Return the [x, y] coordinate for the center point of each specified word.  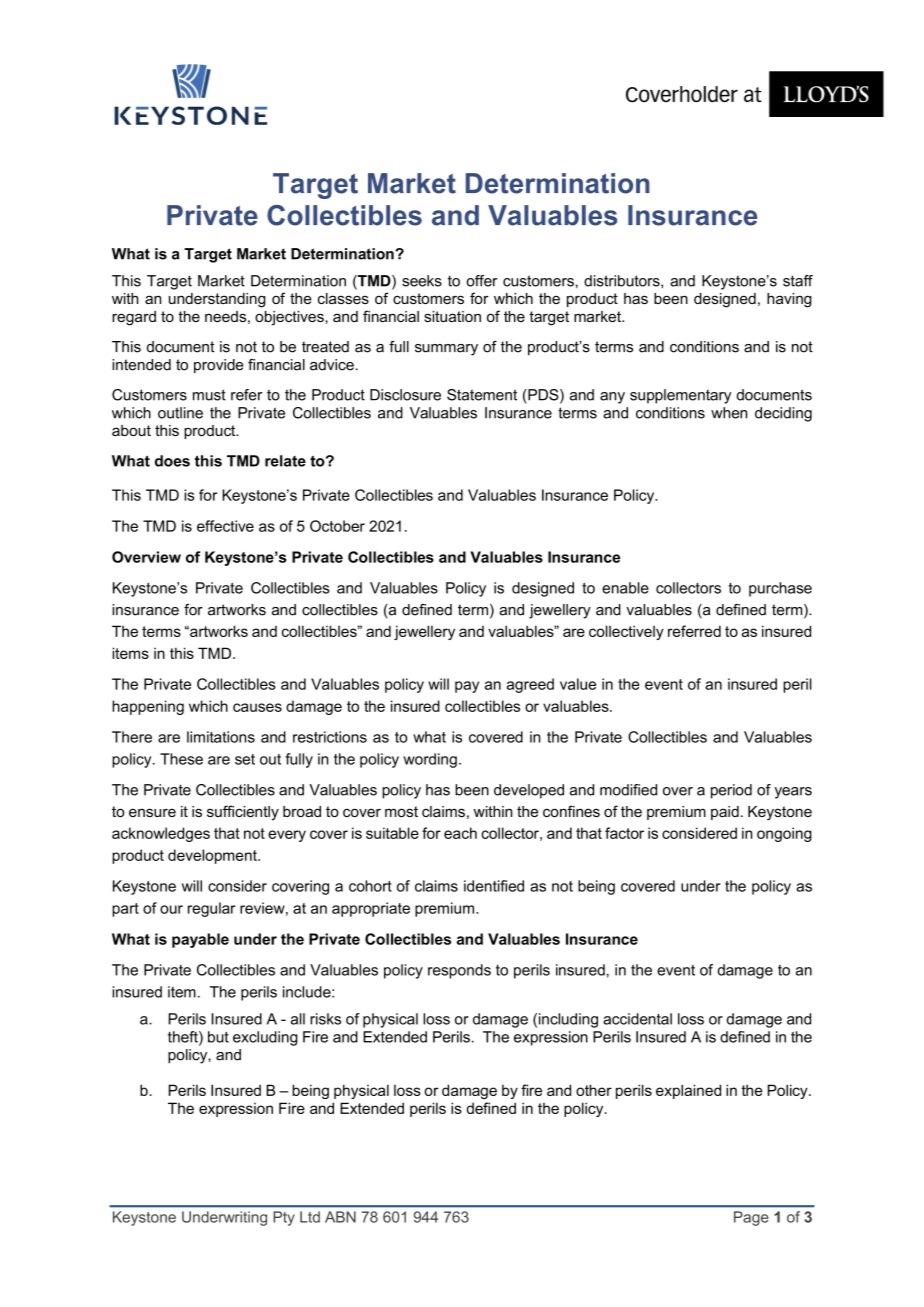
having [789, 300]
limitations [221, 737]
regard [134, 318]
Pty [284, 1218]
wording [430, 760]
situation [452, 316]
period [731, 791]
